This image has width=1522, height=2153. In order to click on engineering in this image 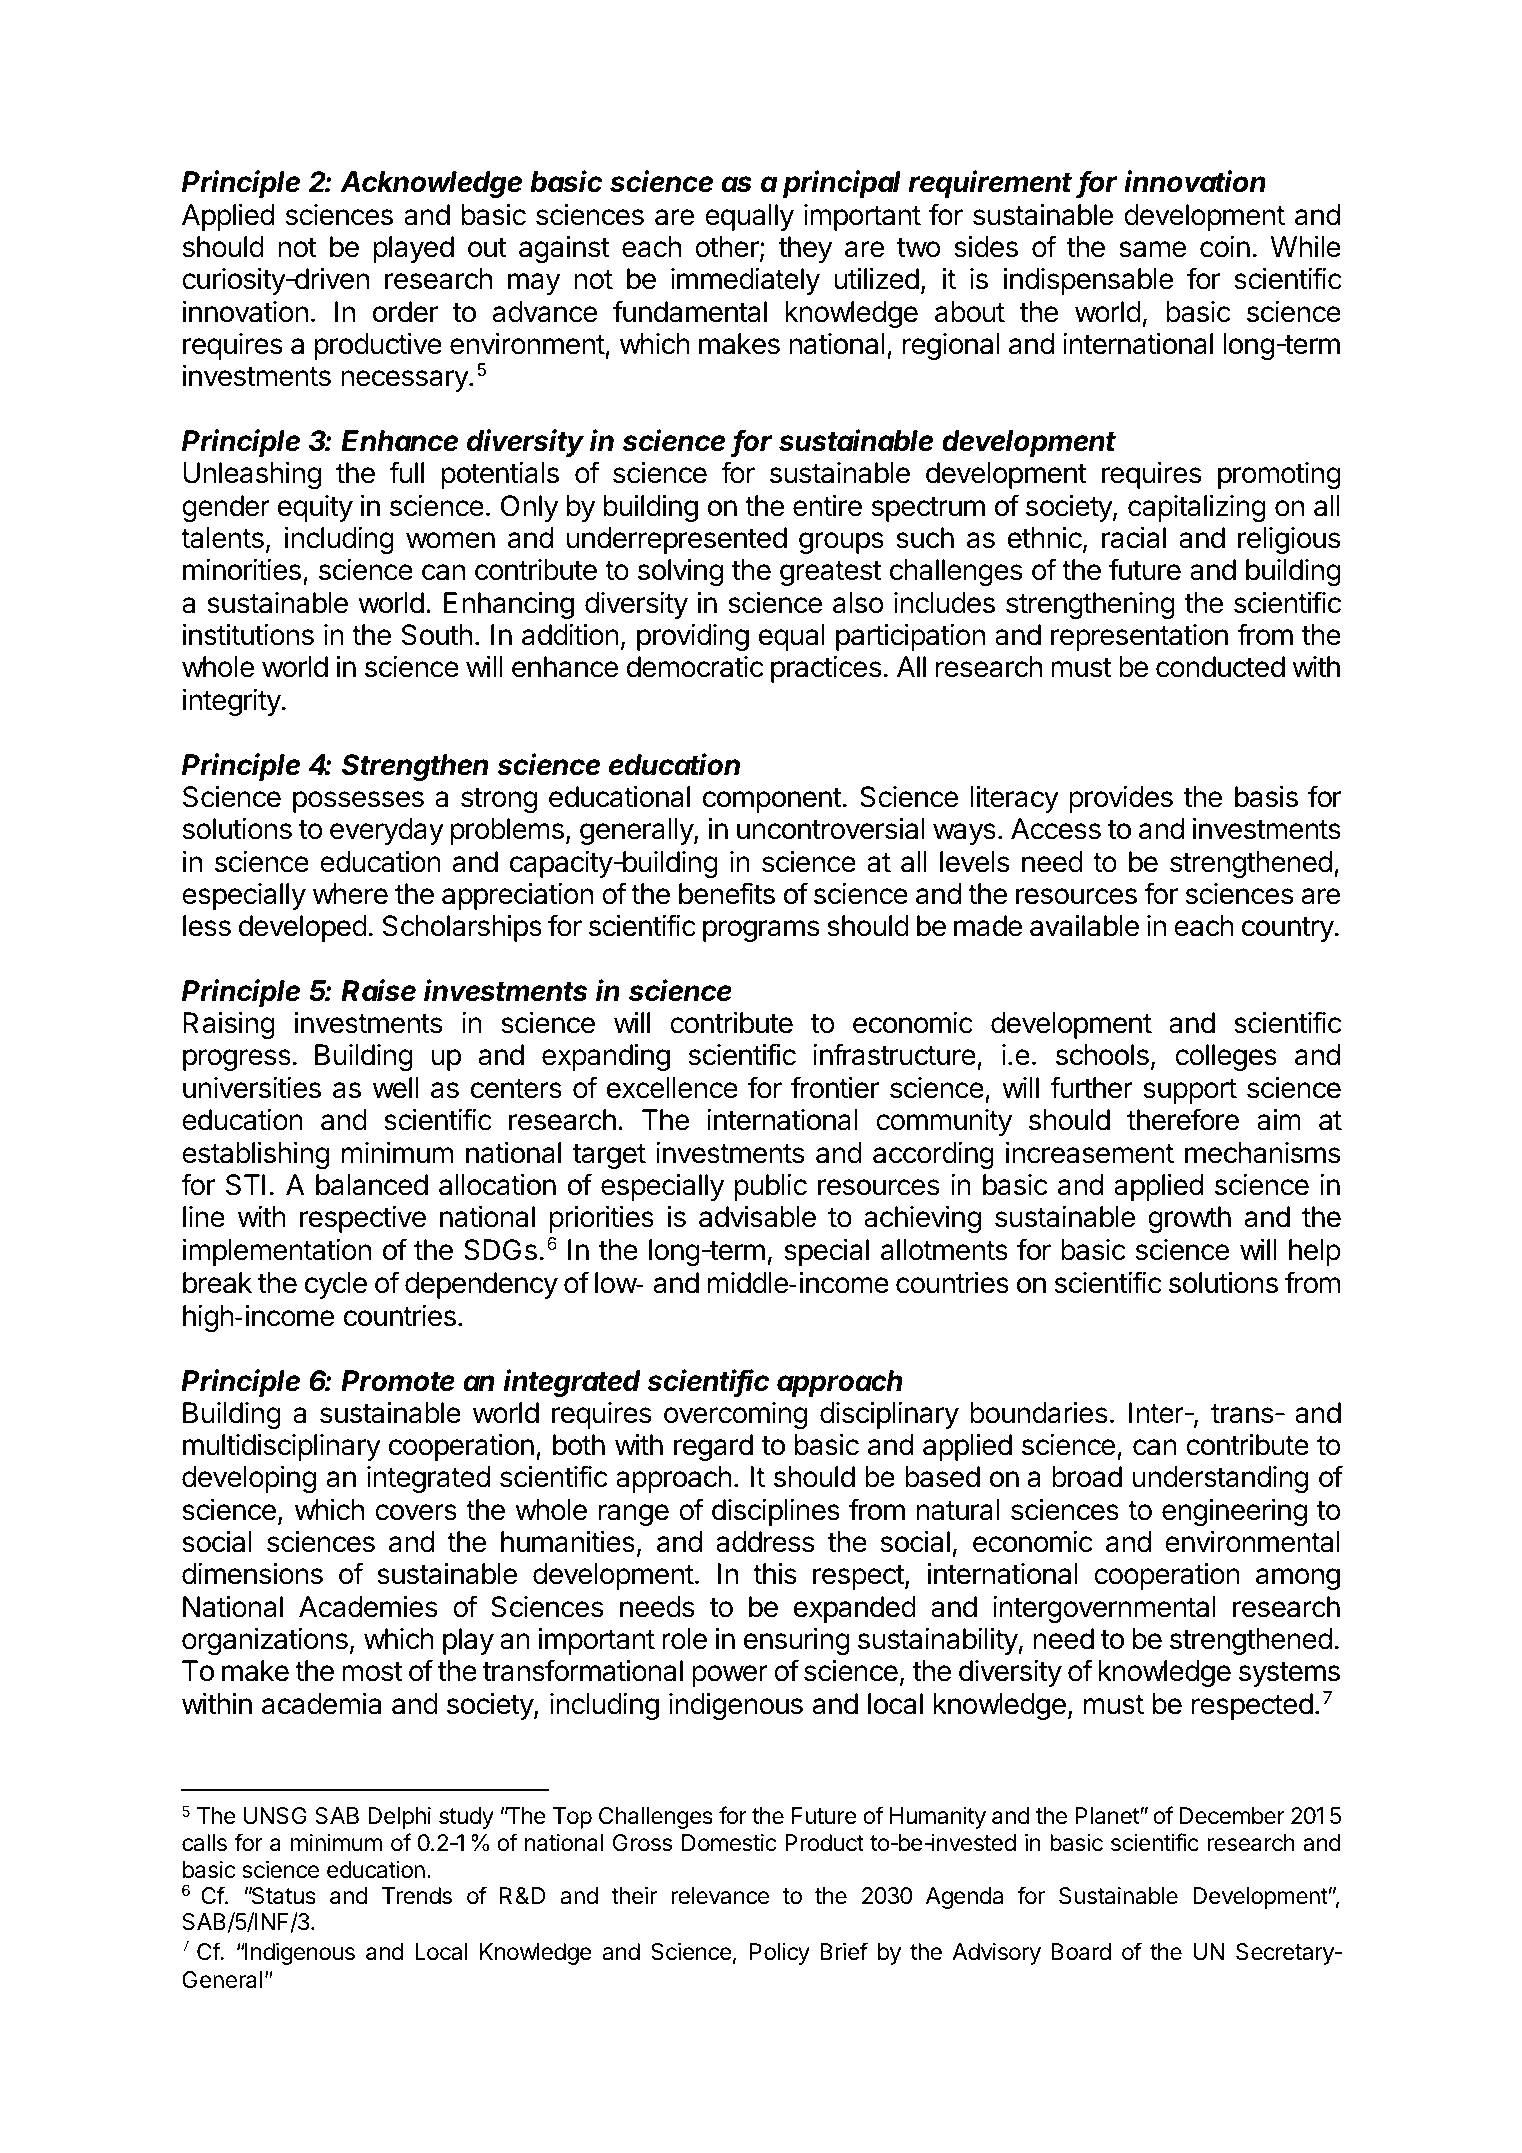, I will do `click(1234, 1512)`.
